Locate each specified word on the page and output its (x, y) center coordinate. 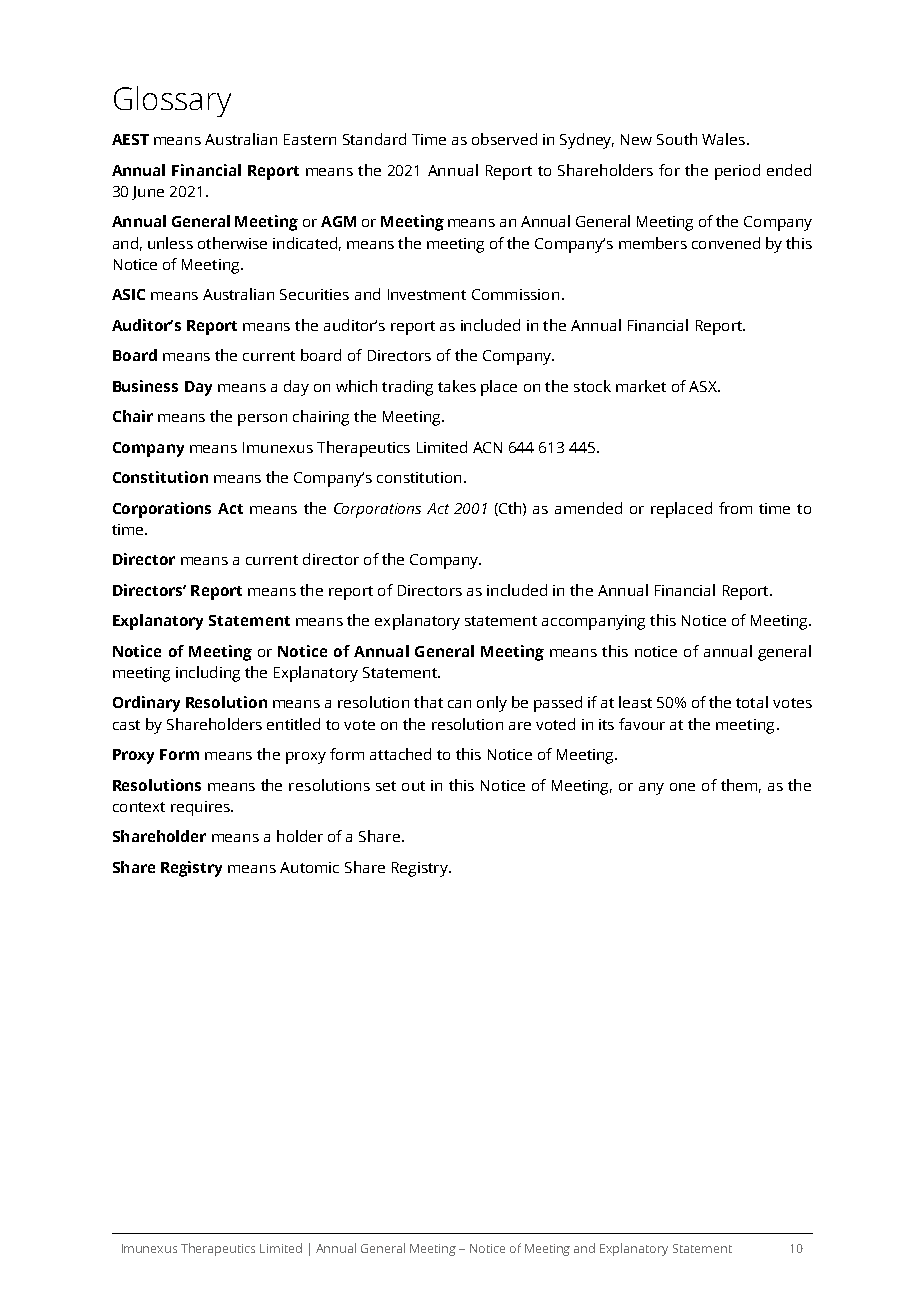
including (208, 674)
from (735, 508)
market (641, 386)
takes (457, 386)
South (677, 139)
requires (201, 808)
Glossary (172, 101)
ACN (487, 447)
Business (145, 386)
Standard (374, 139)
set (386, 786)
